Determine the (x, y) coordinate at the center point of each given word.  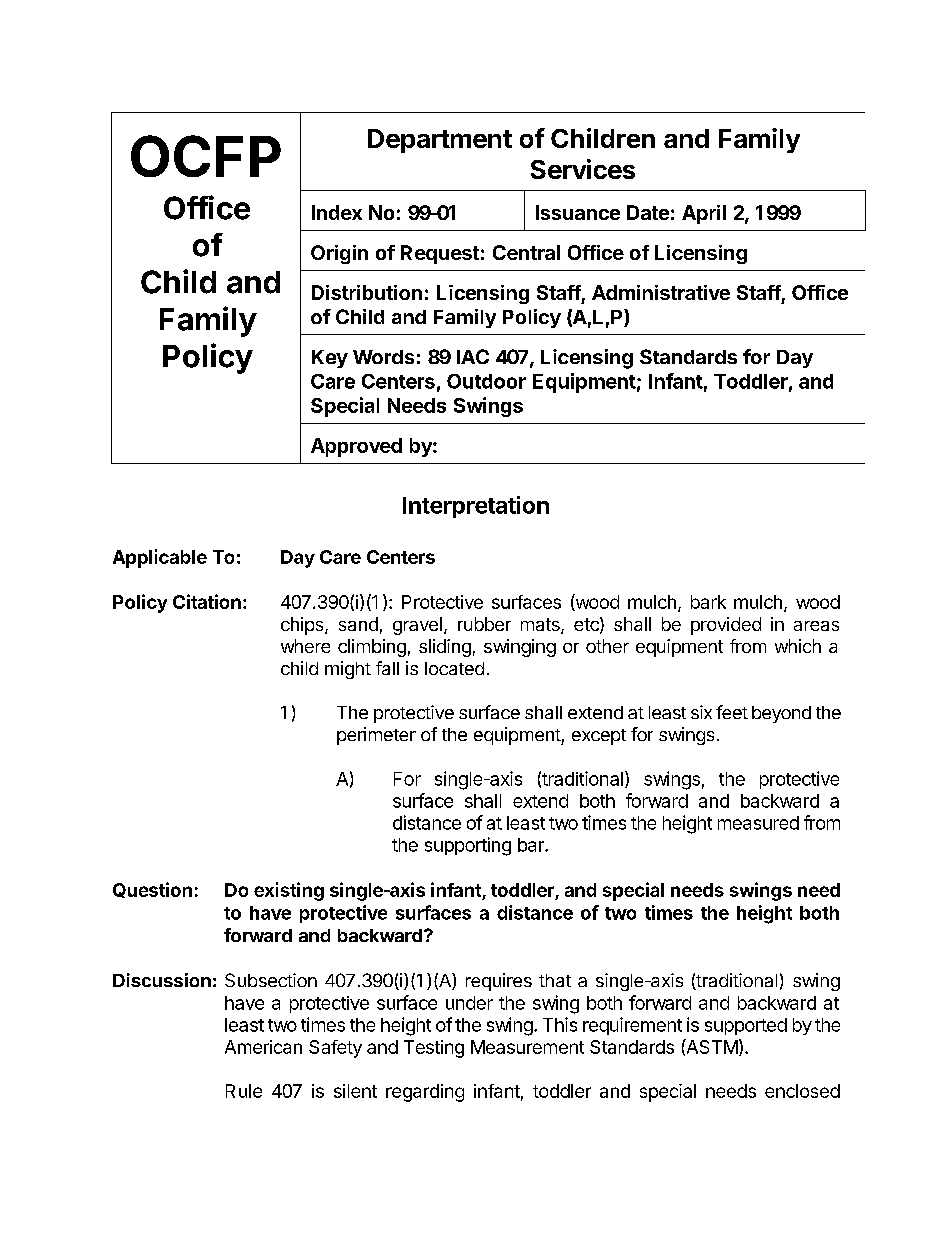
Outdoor (486, 381)
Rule (244, 1091)
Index (337, 212)
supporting (468, 846)
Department (440, 141)
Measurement (527, 1047)
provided (726, 626)
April (704, 214)
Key (330, 359)
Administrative (661, 292)
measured (758, 823)
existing (289, 891)
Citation (207, 601)
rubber (484, 624)
